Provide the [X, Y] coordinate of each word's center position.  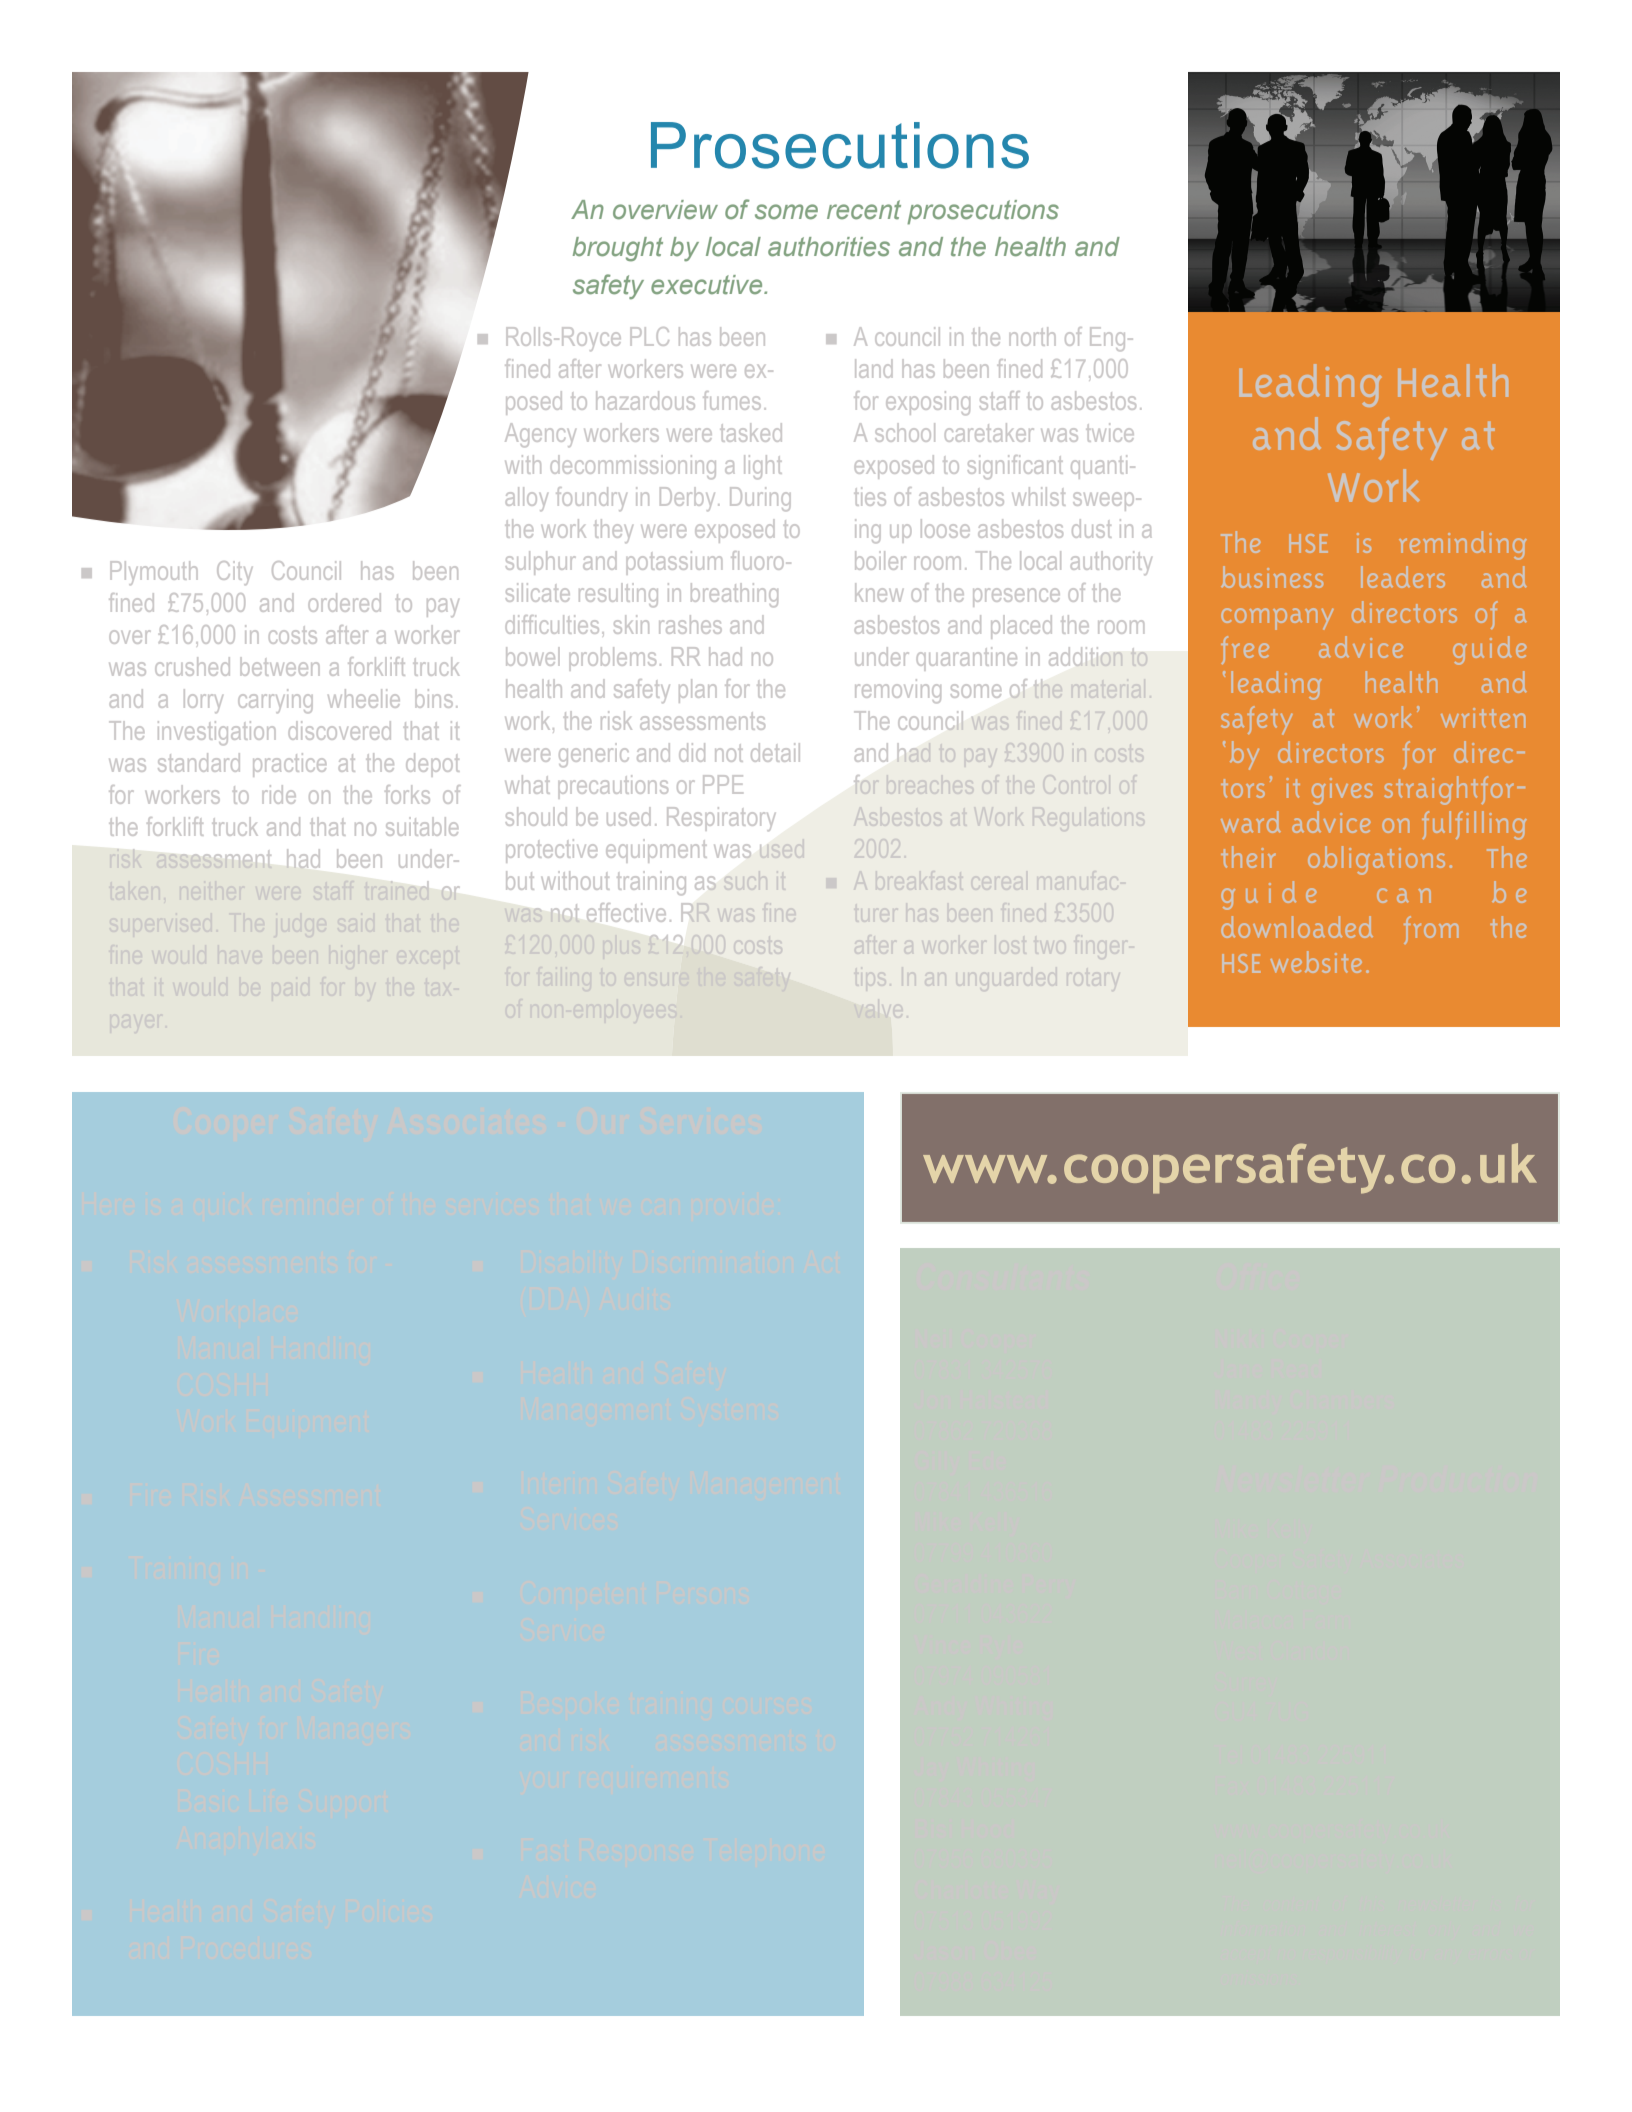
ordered [345, 602]
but [520, 880]
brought [618, 249]
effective [626, 912]
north [1032, 336]
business [1272, 577]
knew [879, 592]
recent [864, 210]
